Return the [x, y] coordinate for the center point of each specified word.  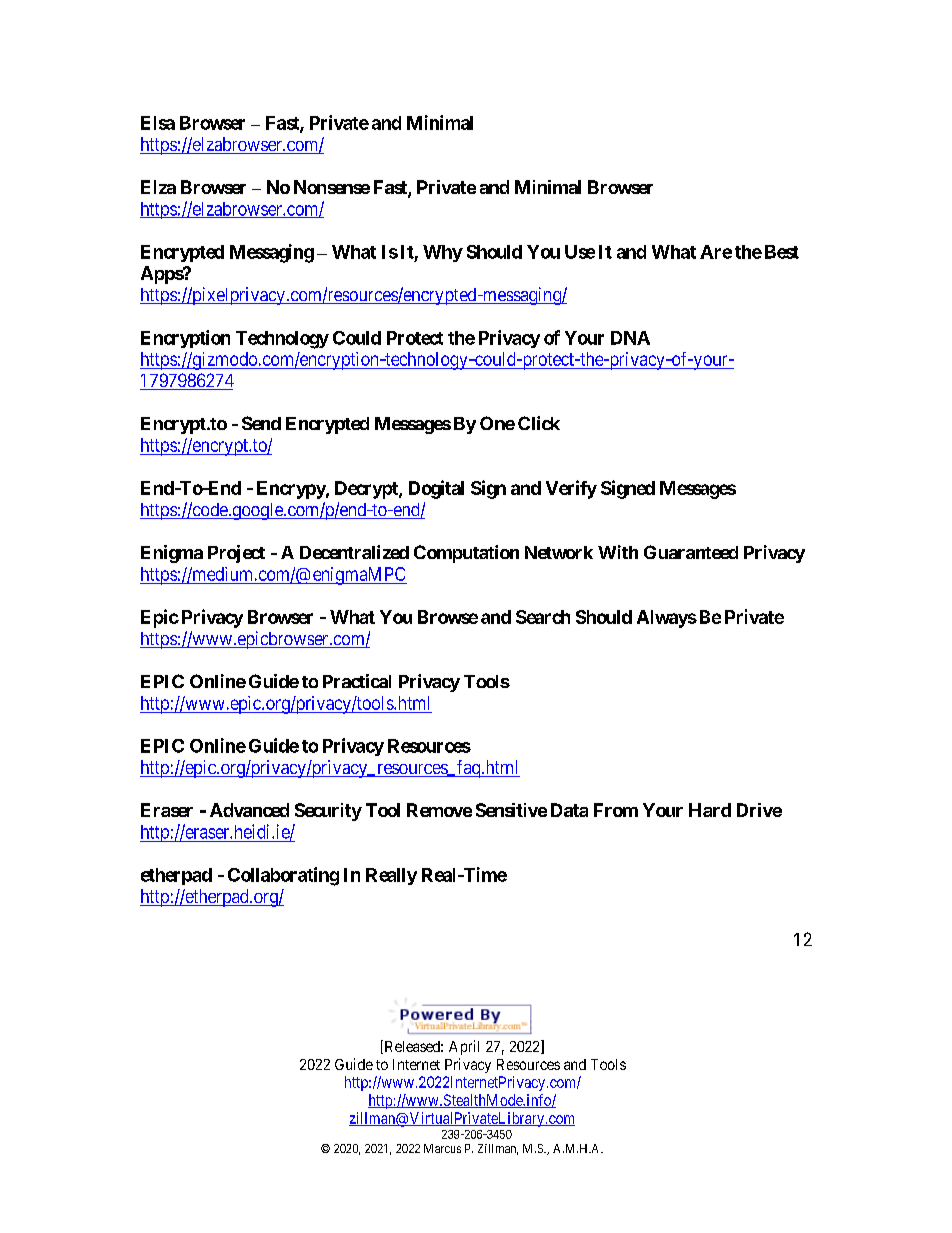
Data [569, 810]
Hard [710, 810]
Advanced [249, 810]
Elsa [158, 123]
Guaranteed [691, 552]
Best [782, 252]
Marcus [442, 1148]
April [464, 1047]
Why [443, 253]
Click [539, 423]
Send [261, 423]
